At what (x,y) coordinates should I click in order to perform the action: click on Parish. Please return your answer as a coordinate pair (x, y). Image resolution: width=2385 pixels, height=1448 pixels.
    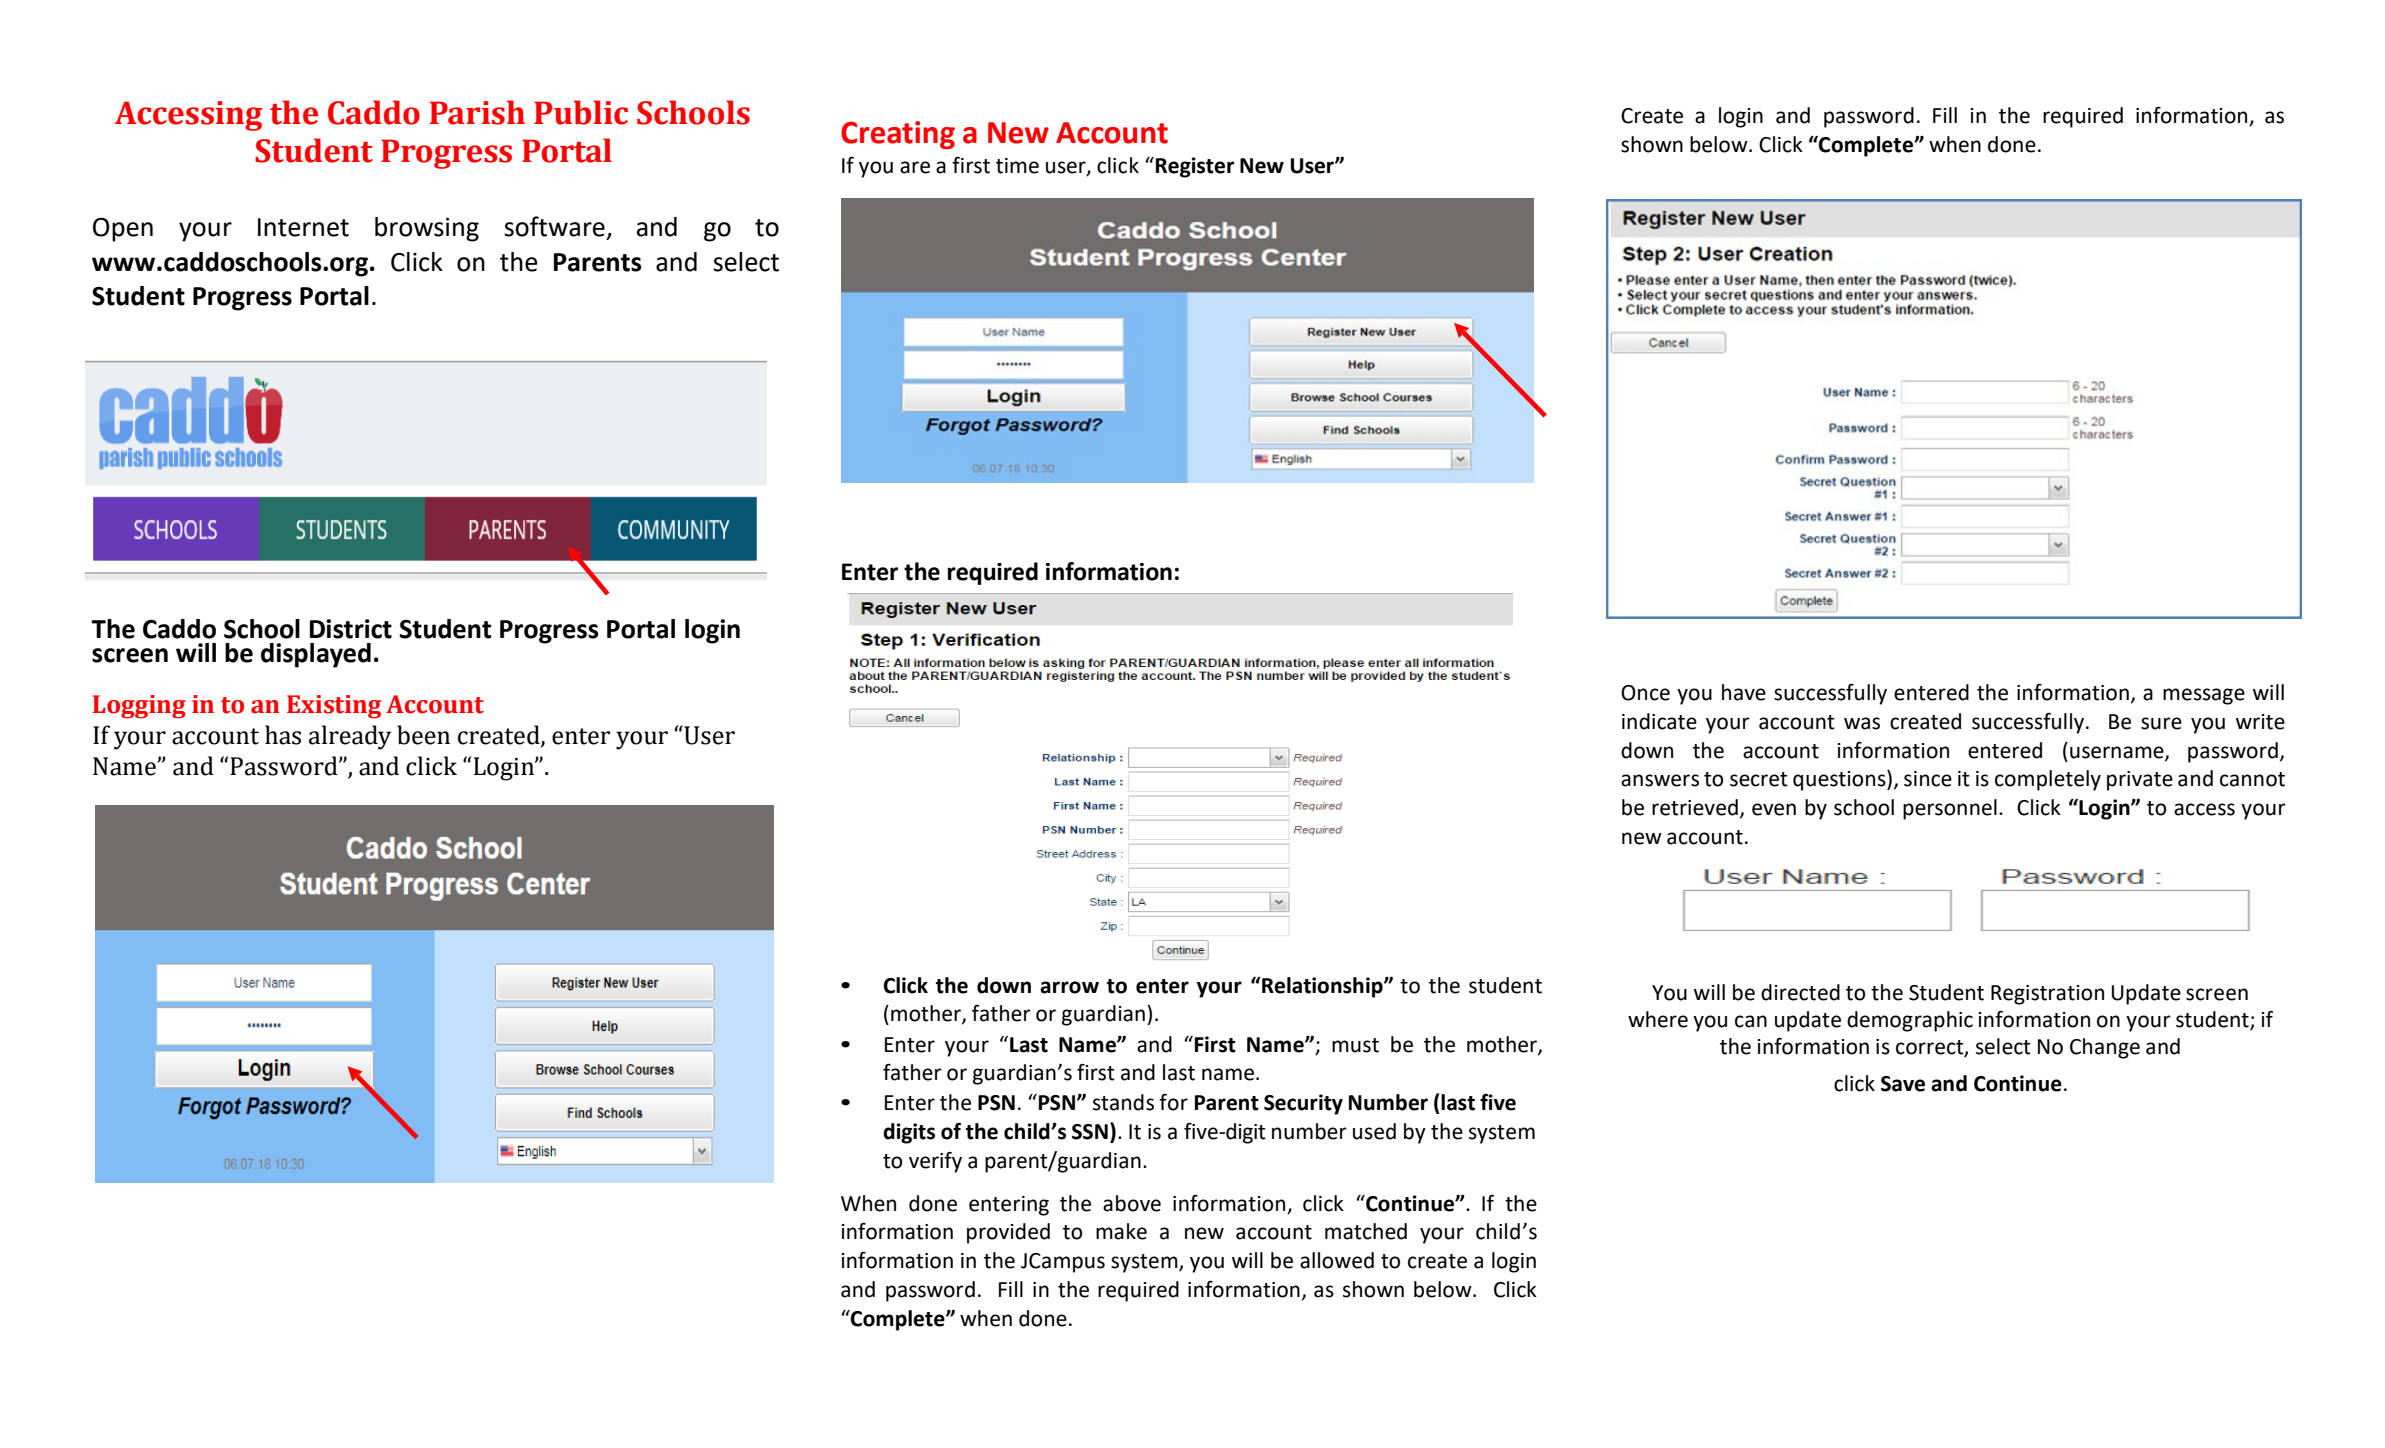
    Looking at the image, I should click on (477, 112).
